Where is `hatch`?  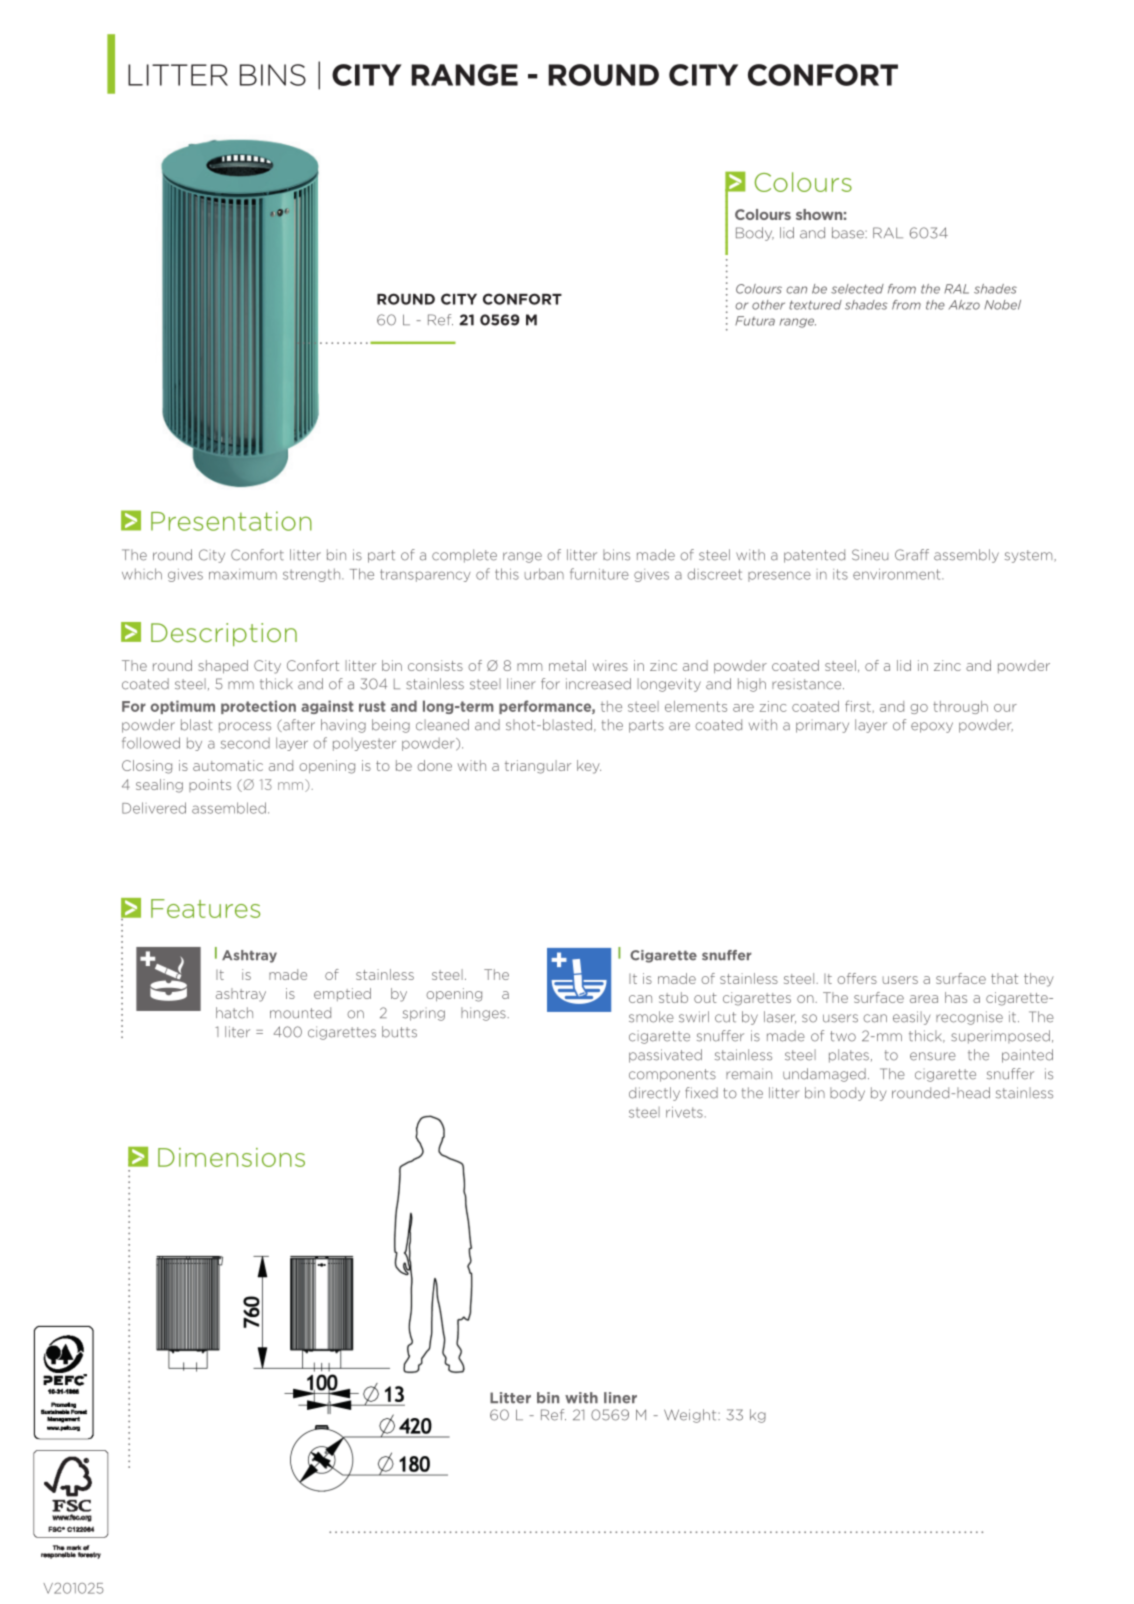 hatch is located at coordinates (234, 1013).
